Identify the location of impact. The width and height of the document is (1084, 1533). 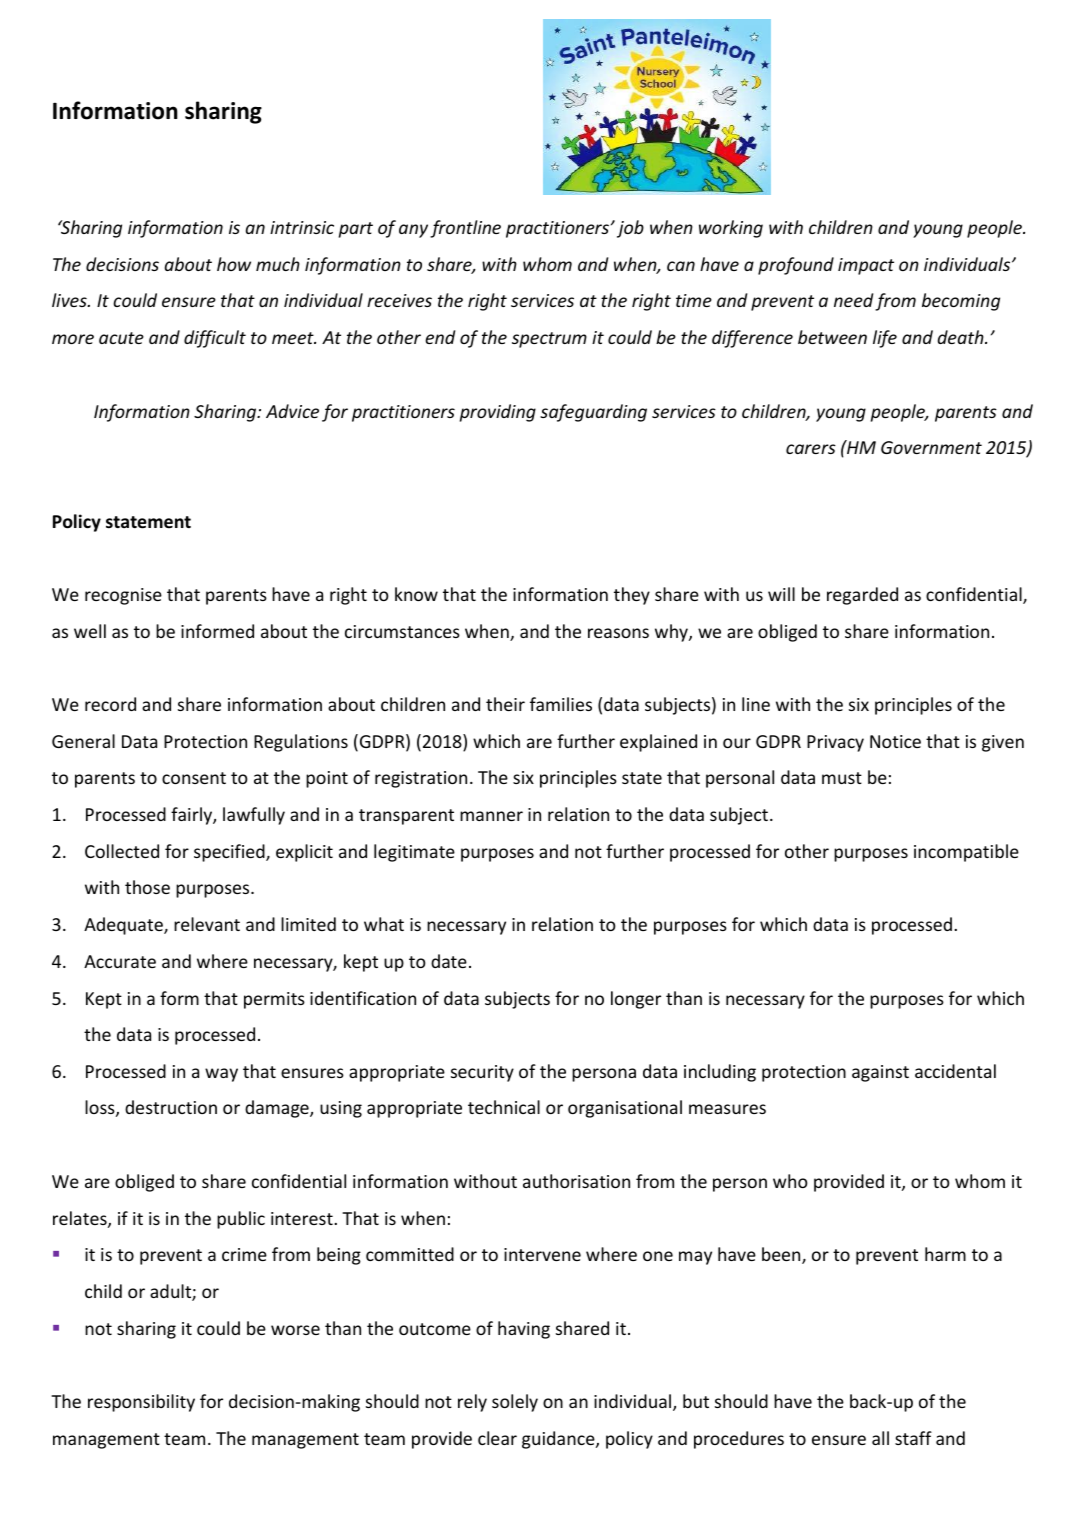
(866, 266).
